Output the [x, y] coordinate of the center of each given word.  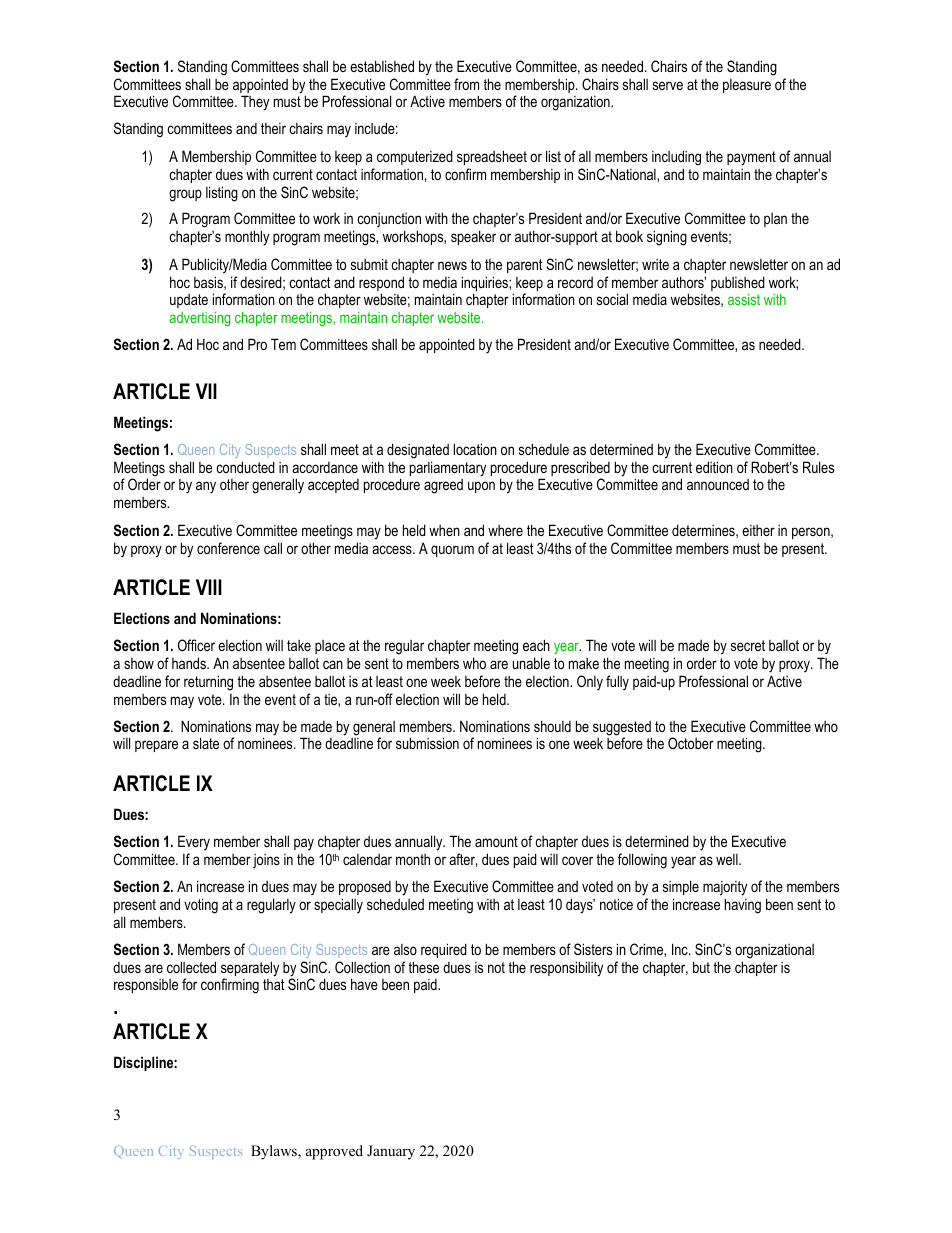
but [701, 967]
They [255, 103]
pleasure [747, 86]
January [391, 1152]
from [466, 84]
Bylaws [275, 1152]
